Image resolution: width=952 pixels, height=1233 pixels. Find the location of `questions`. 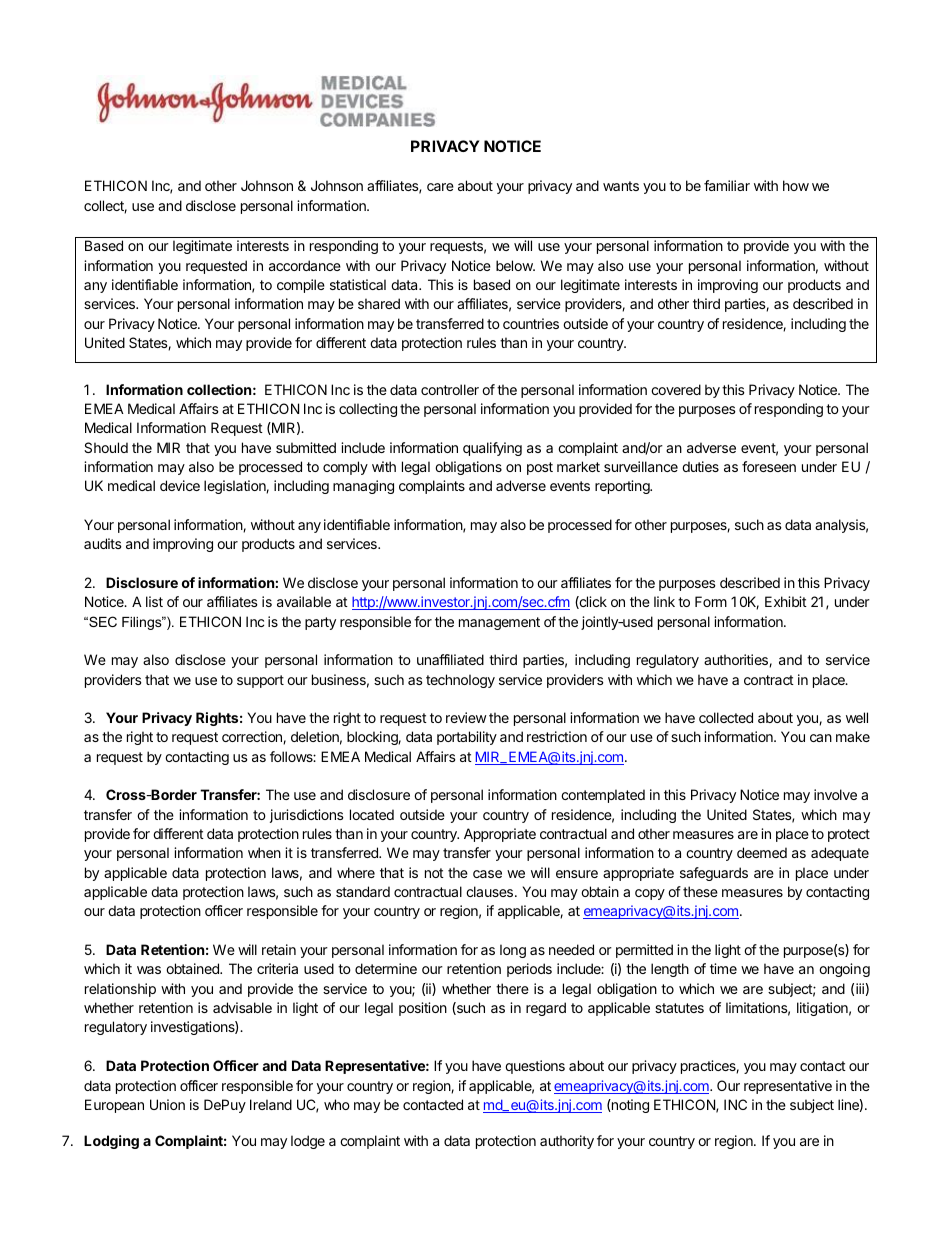

questions is located at coordinates (535, 1067).
